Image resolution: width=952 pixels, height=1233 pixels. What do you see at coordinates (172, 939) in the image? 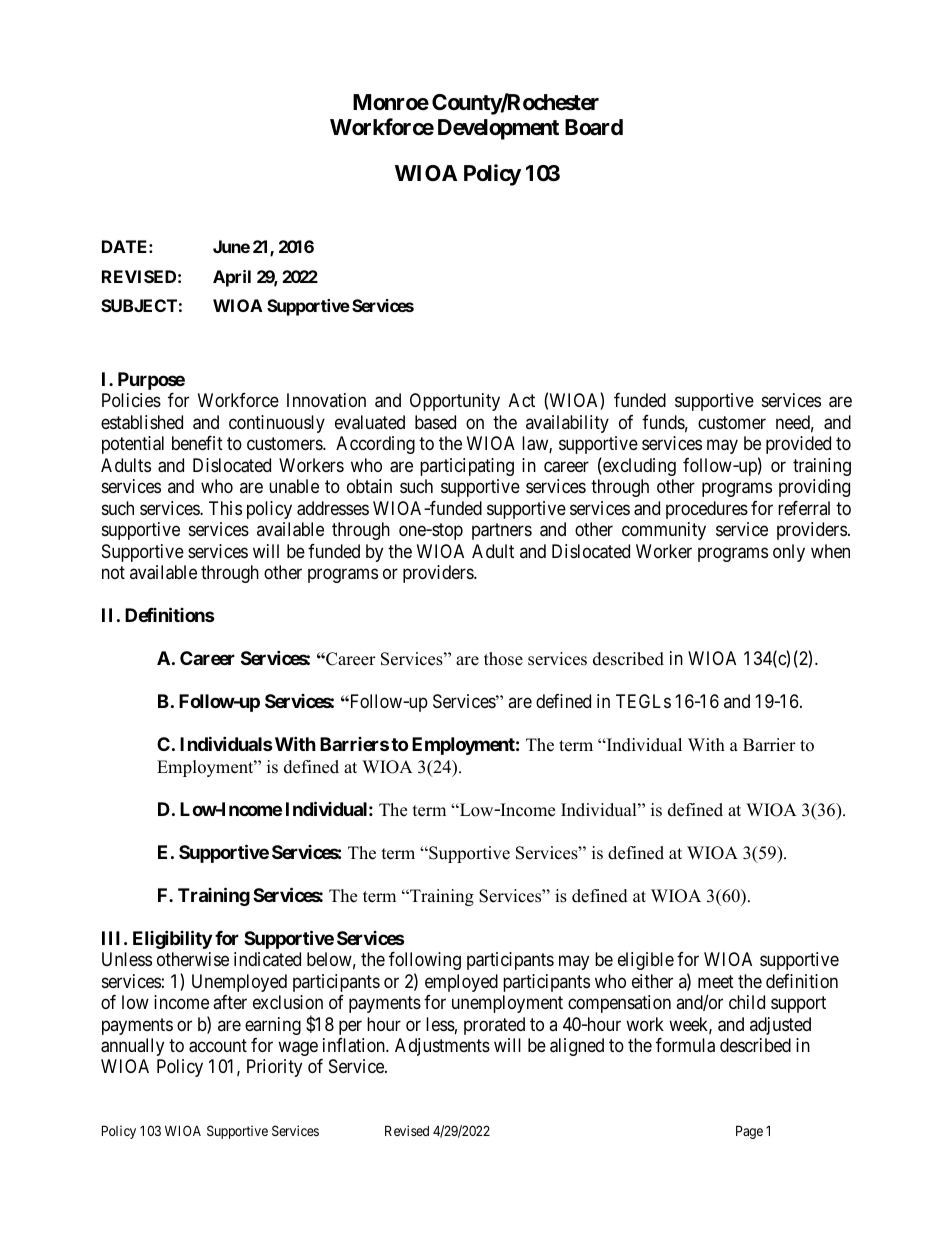
I see `Eligibility` at bounding box center [172, 939].
